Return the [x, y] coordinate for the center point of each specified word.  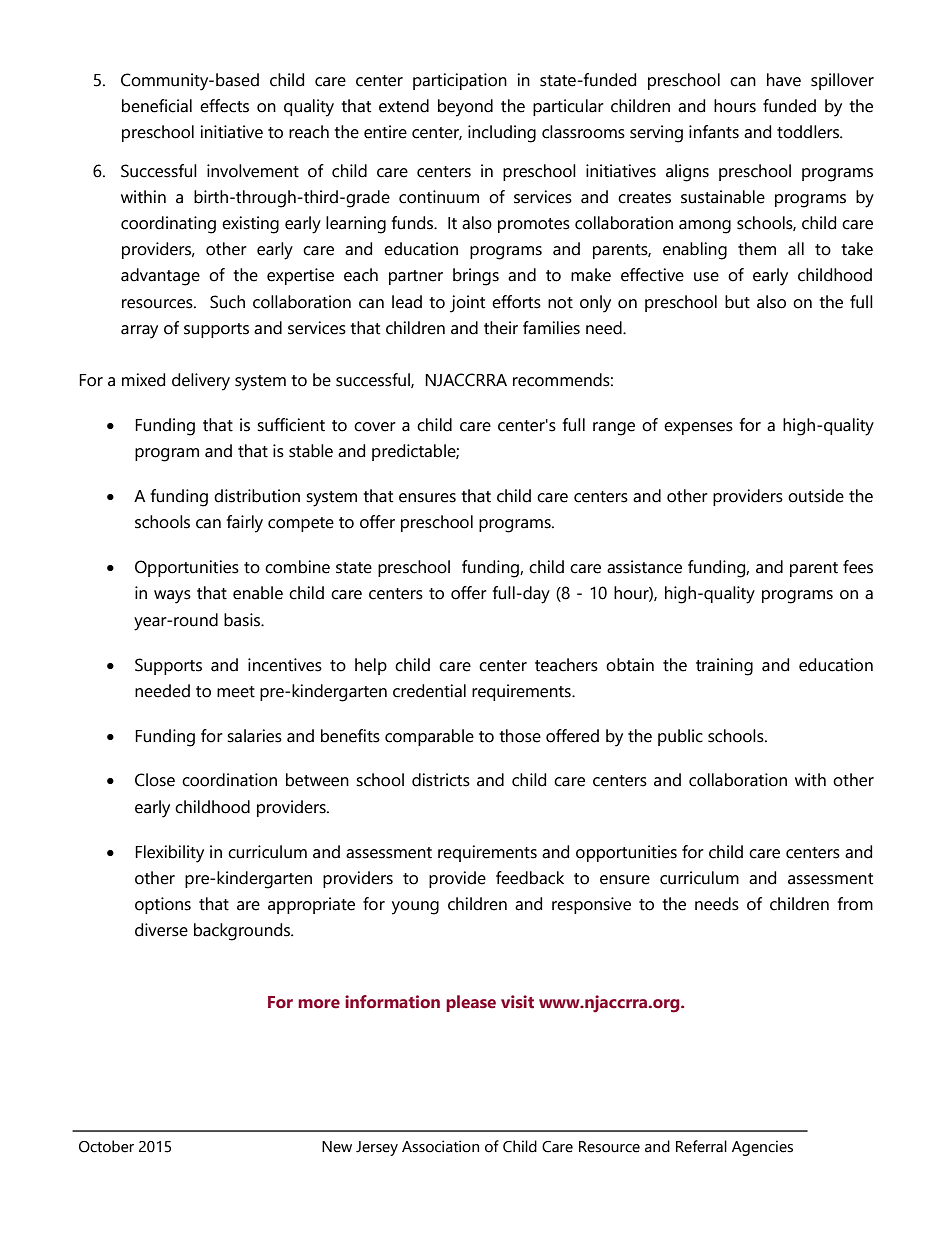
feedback [530, 878]
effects [224, 106]
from [855, 904]
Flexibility [169, 854]
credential [429, 691]
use [706, 277]
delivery [201, 382]
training [724, 667]
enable [258, 593]
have [784, 80]
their [501, 328]
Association [440, 1146]
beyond [465, 108]
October [106, 1146]
